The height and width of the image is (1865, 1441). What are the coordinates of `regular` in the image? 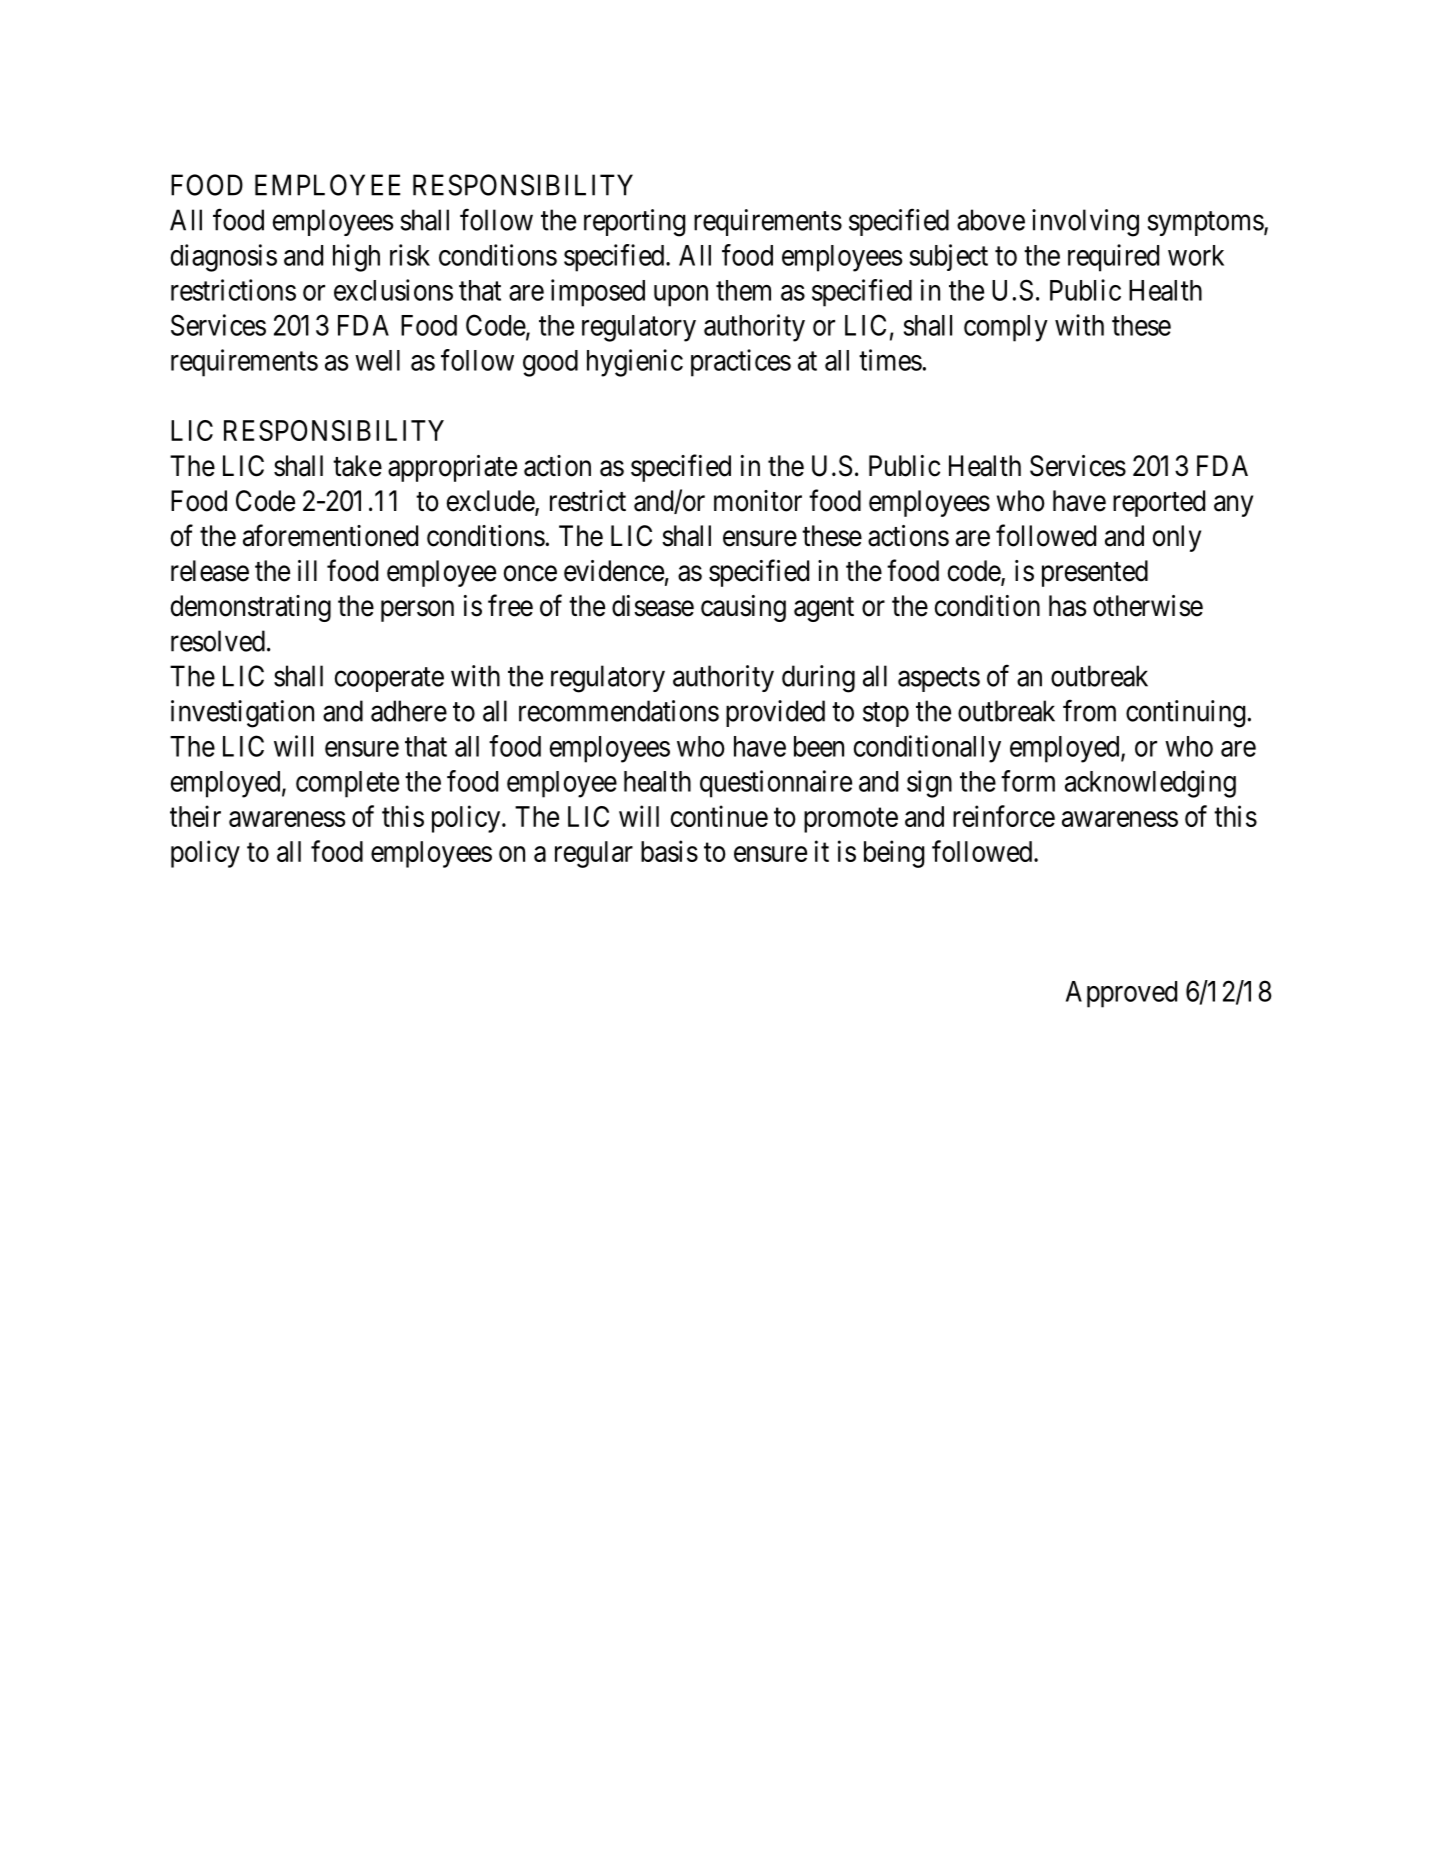 It's located at (594, 854).
